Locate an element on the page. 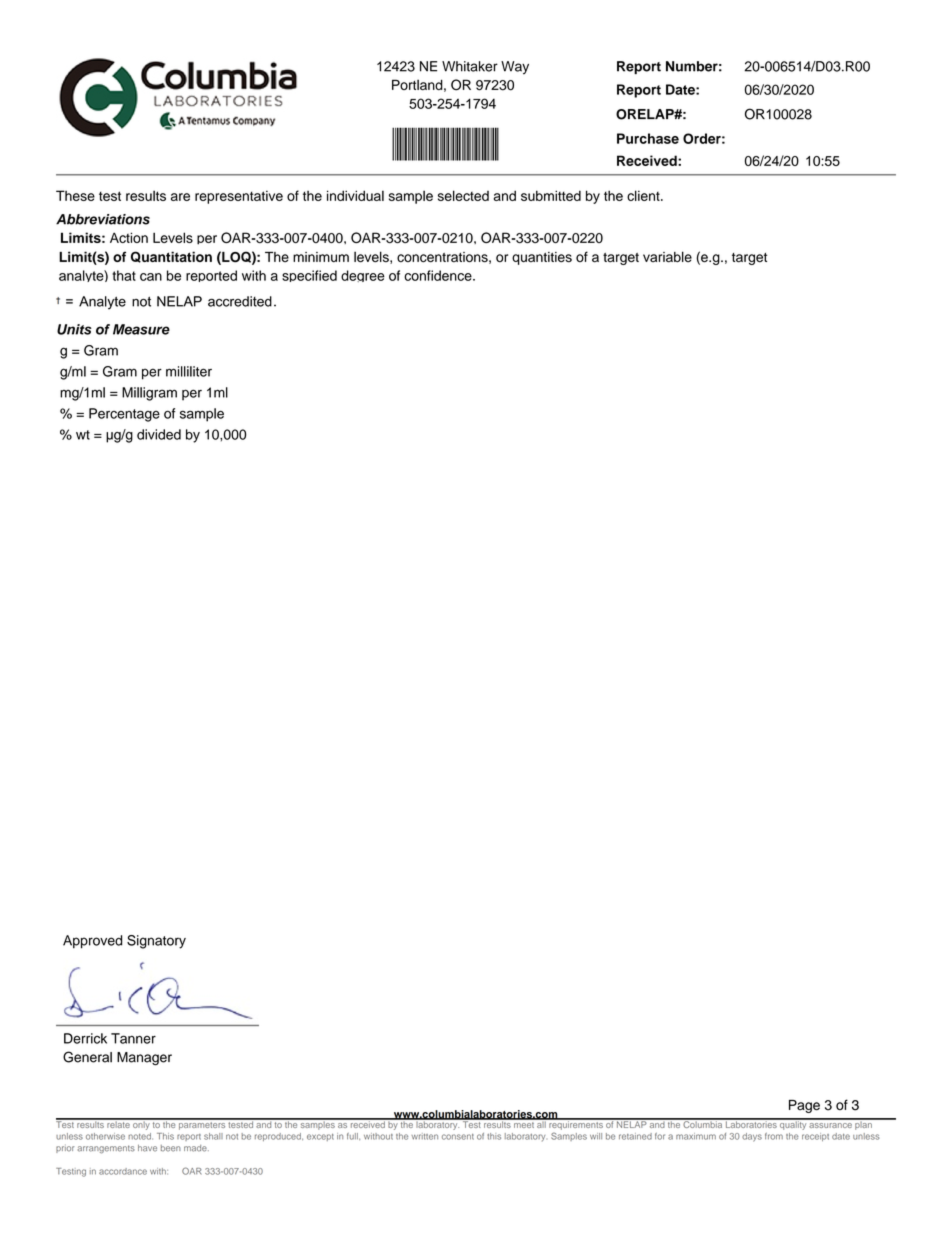  have is located at coordinates (147, 1148).
